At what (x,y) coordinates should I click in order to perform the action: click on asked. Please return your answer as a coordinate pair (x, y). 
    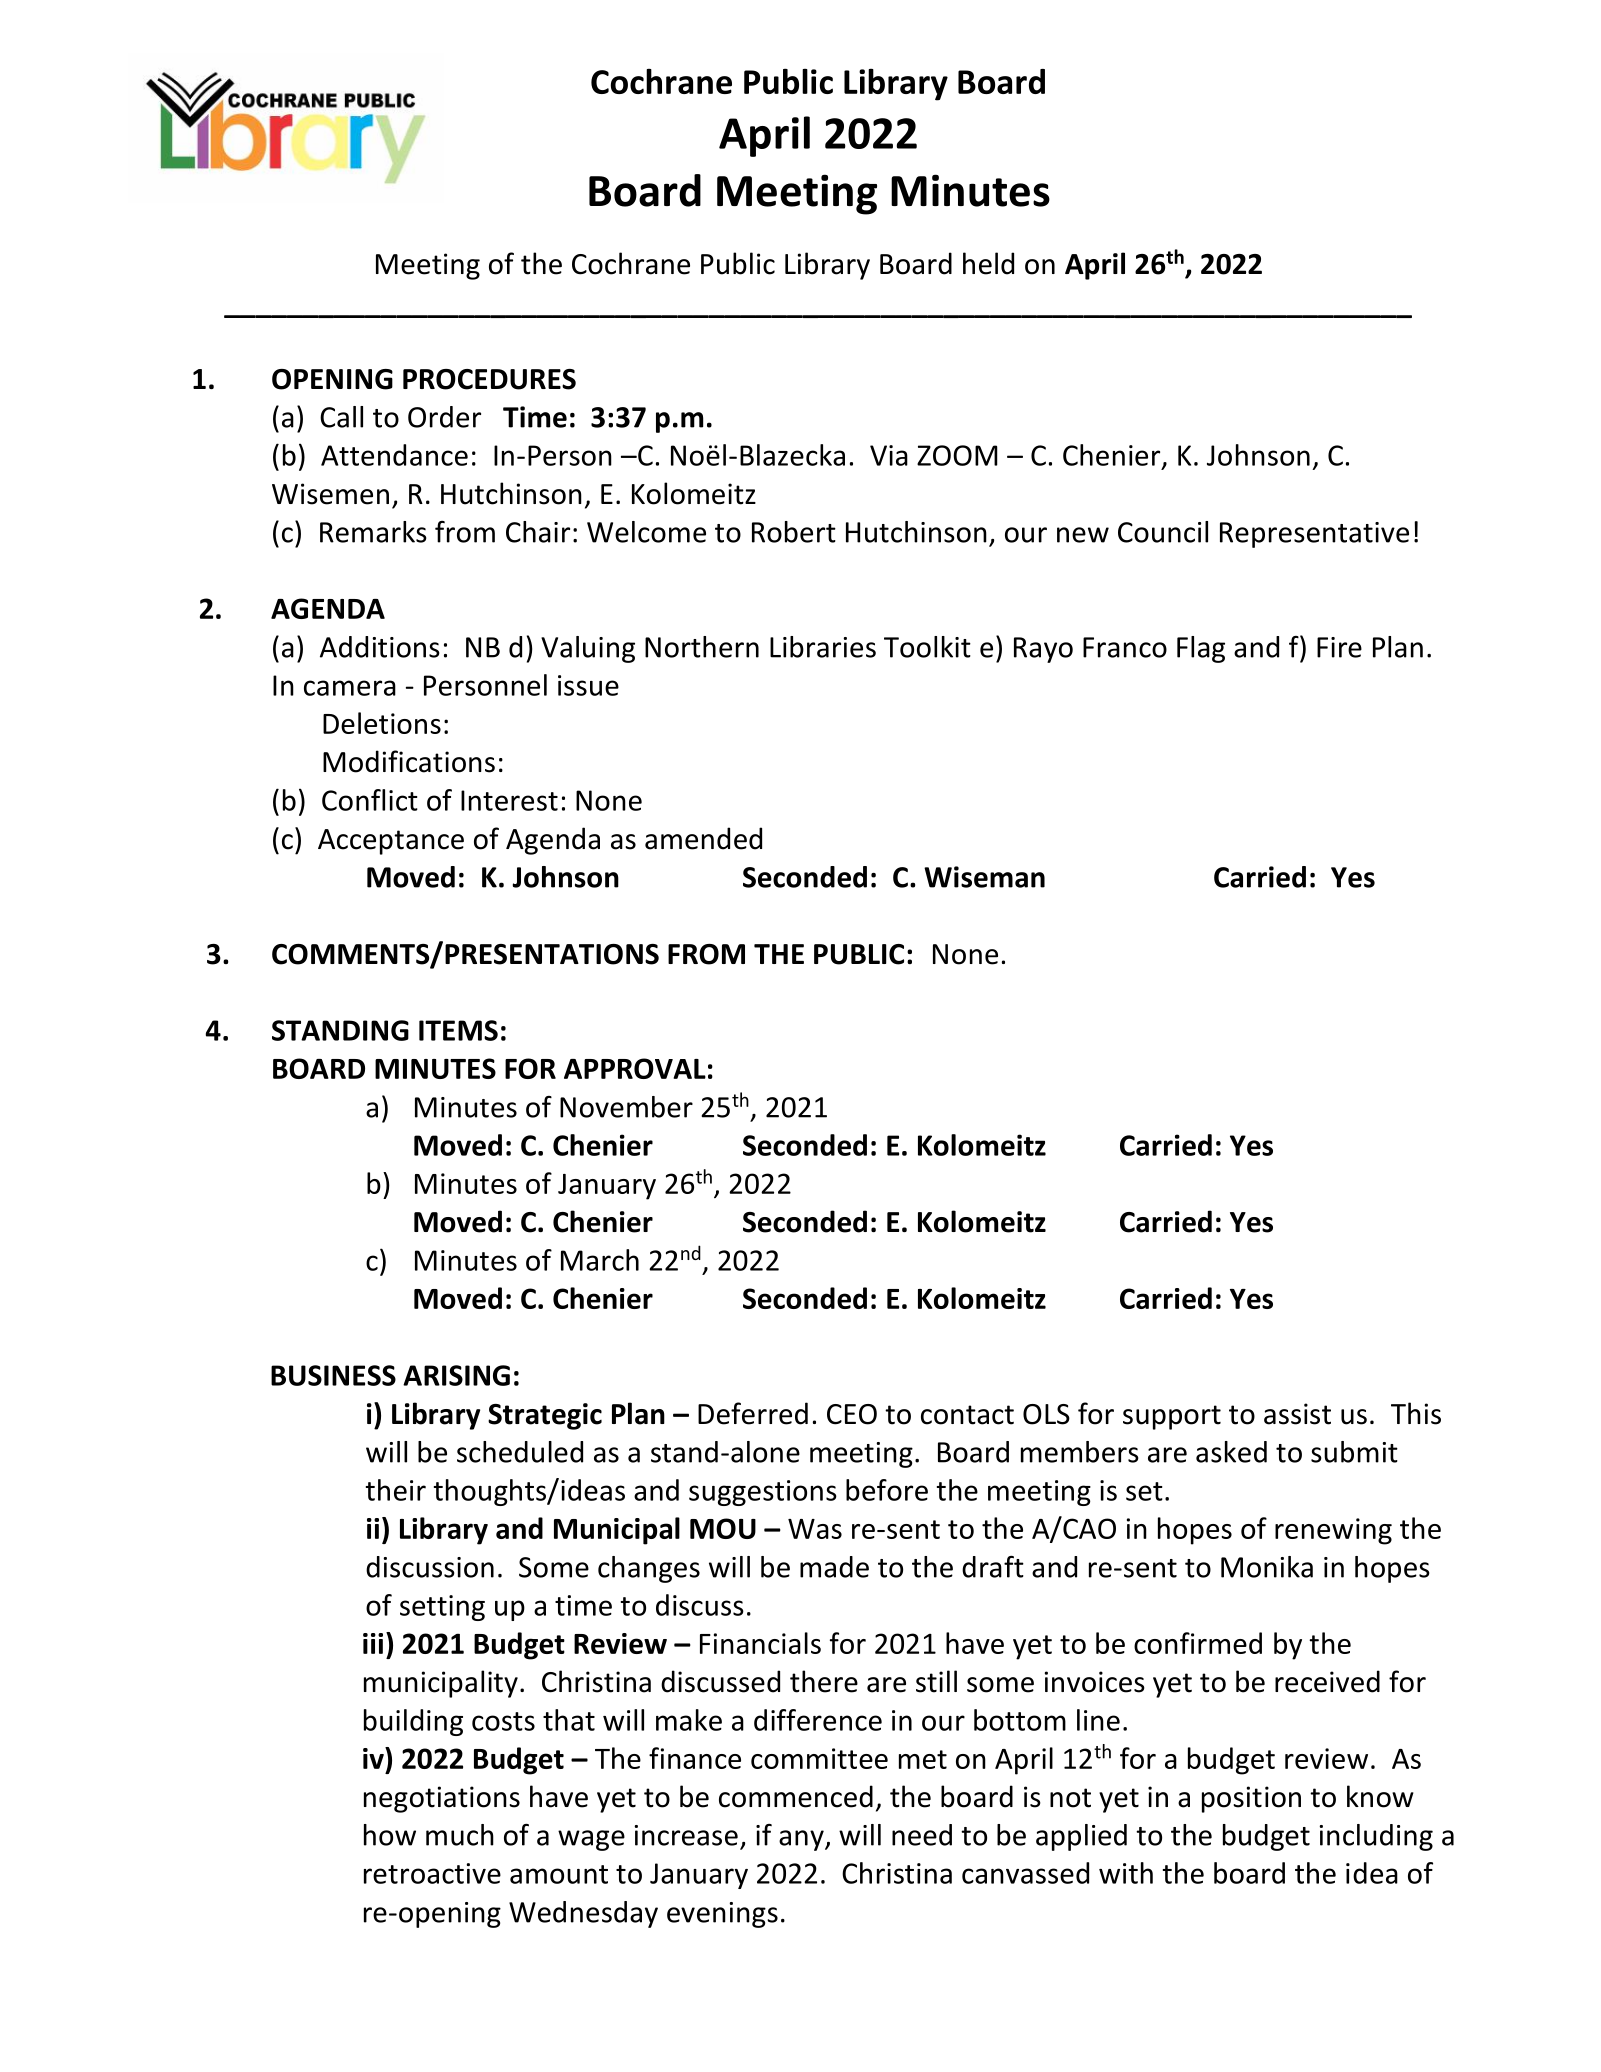
    Looking at the image, I should click on (1231, 1452).
